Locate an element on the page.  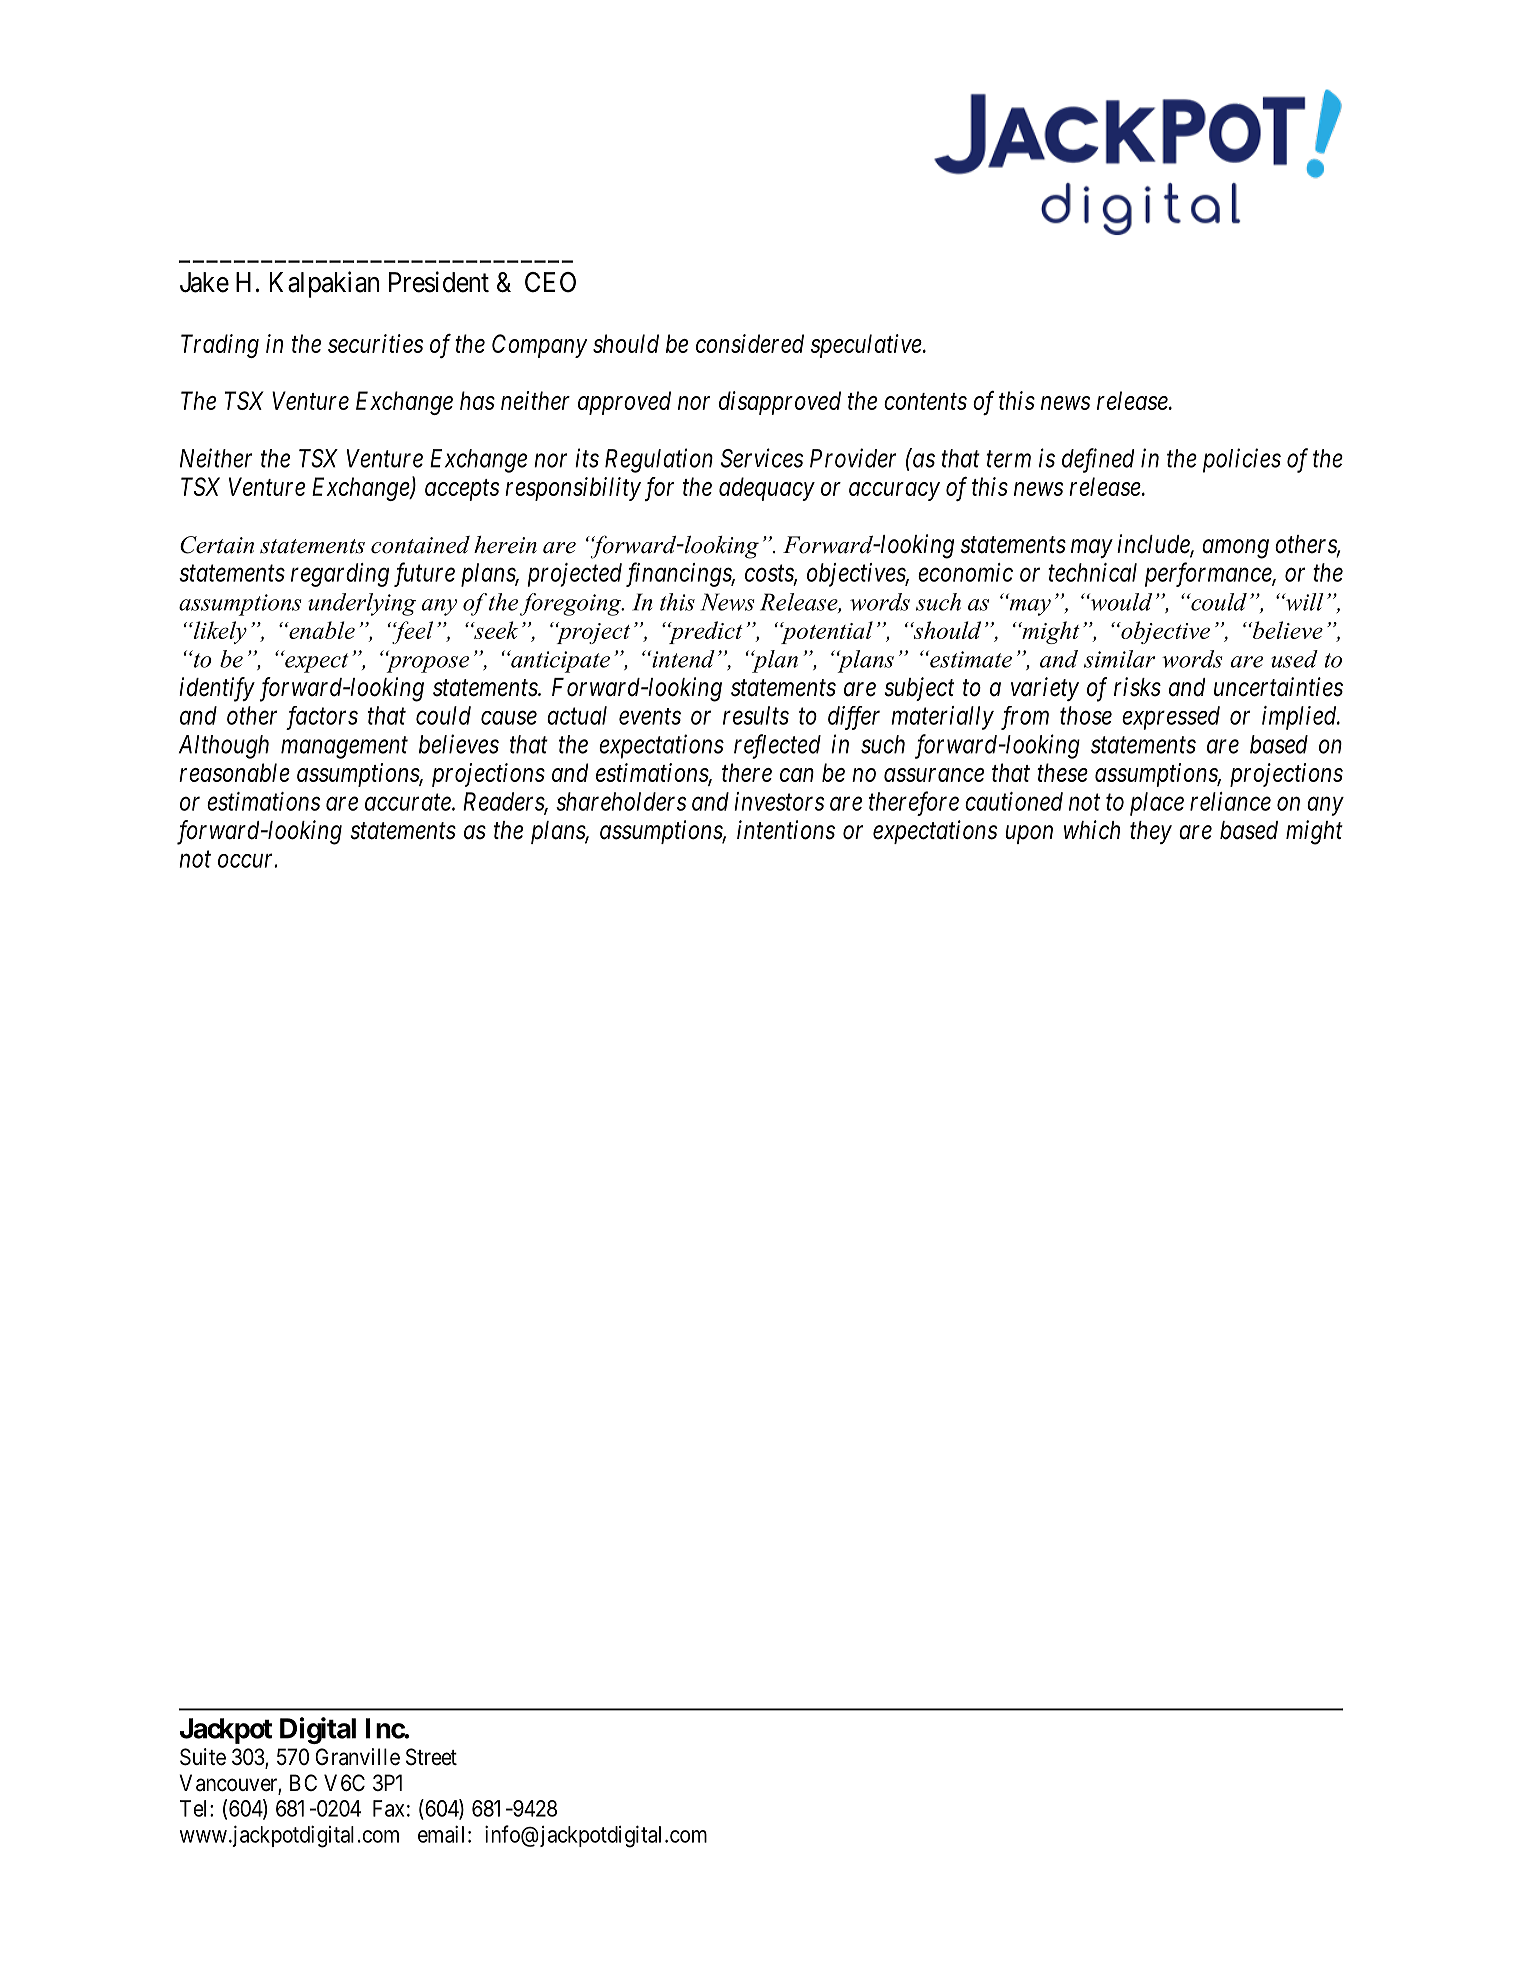
investors is located at coordinates (779, 801).
